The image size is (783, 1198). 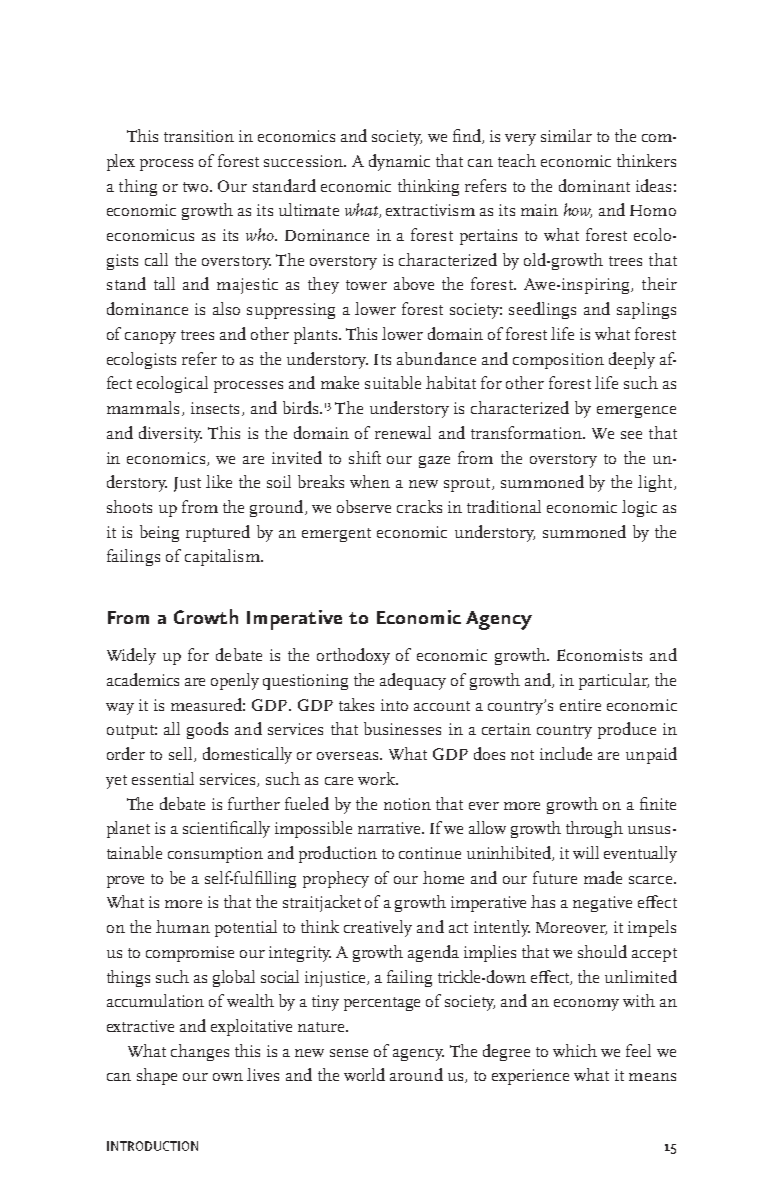 What do you see at coordinates (163, 778) in the page?
I see `essential` at bounding box center [163, 778].
